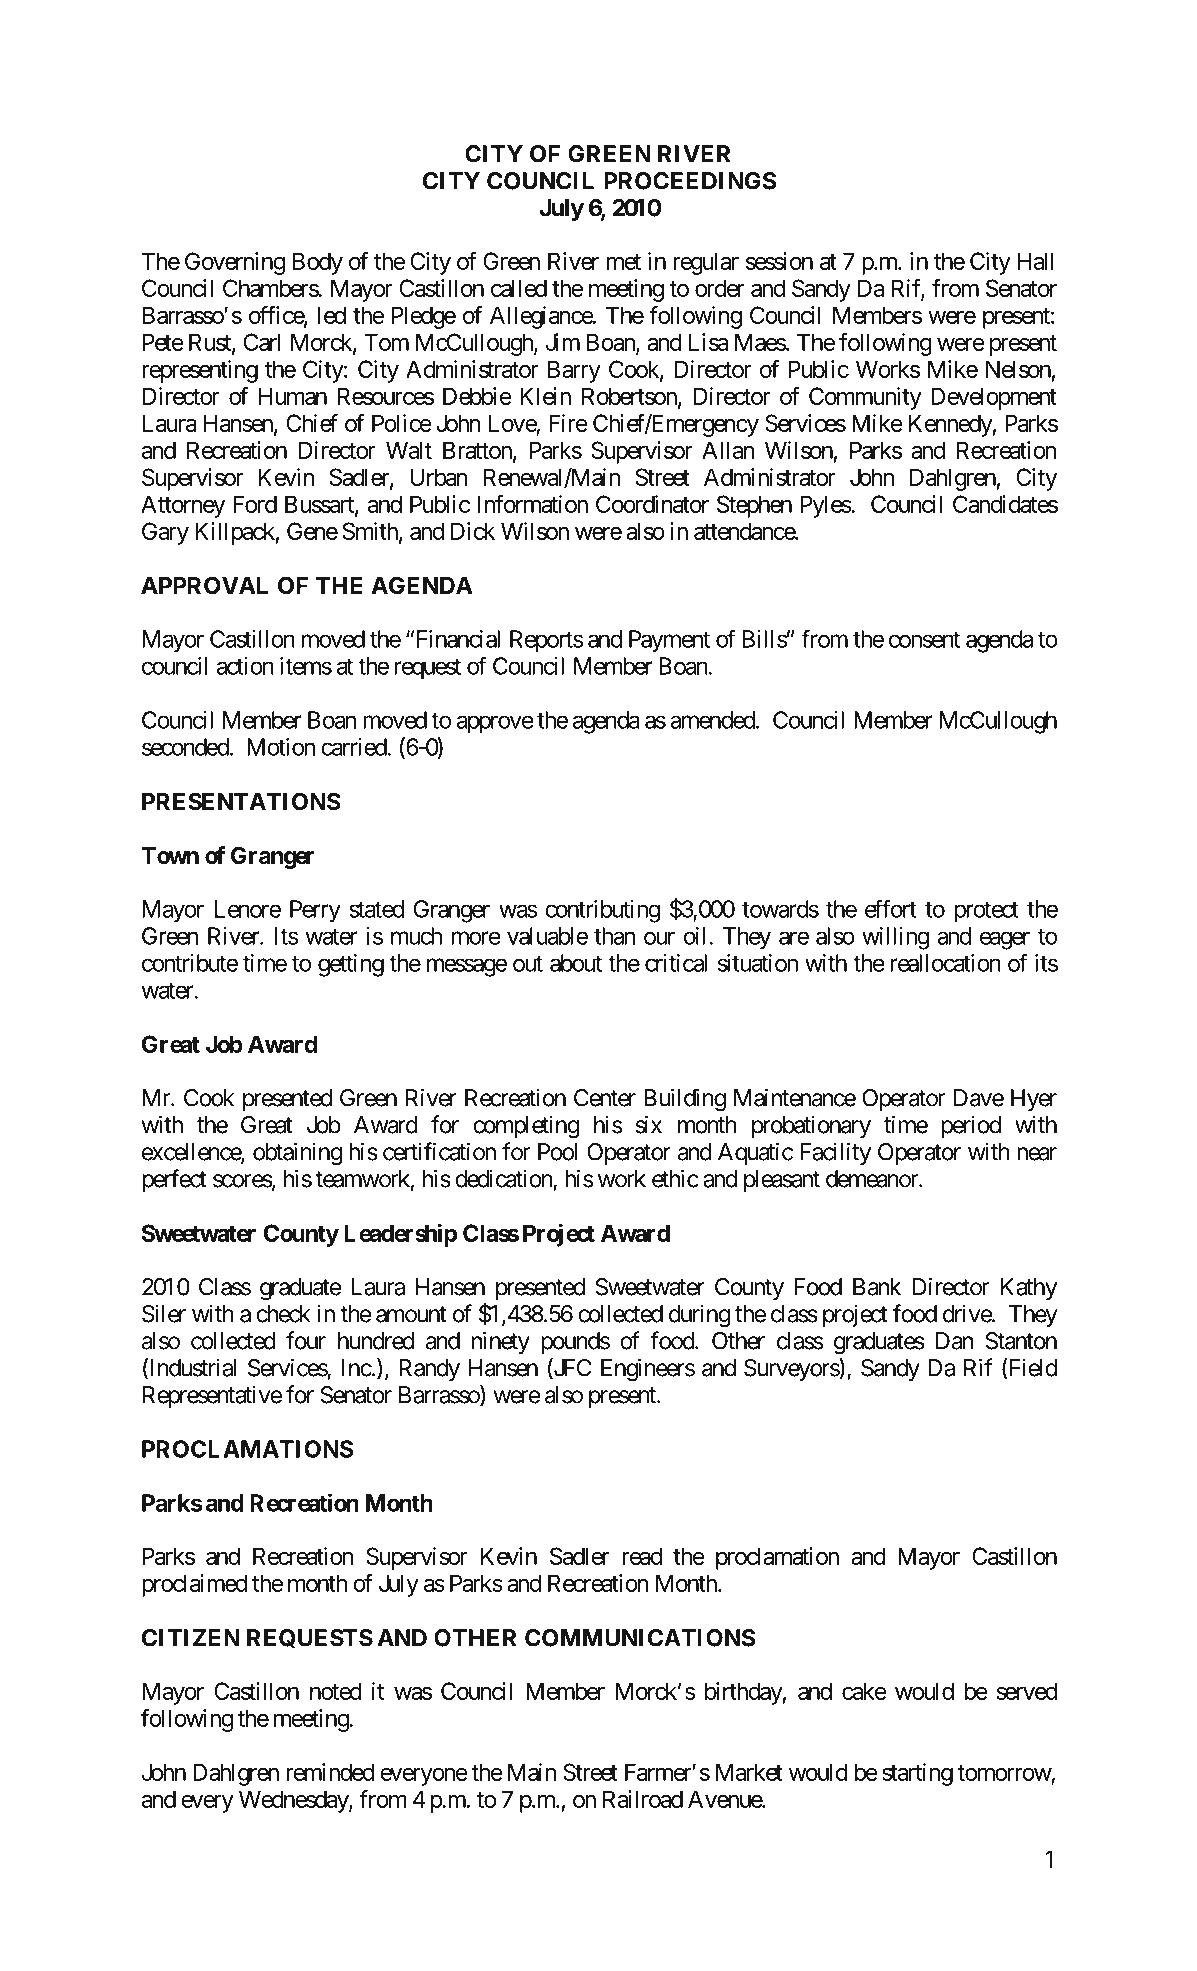 This screenshot has height=1971, width=1197. Describe the element at coordinates (330, 1772) in the screenshot. I see `reminded` at that location.
